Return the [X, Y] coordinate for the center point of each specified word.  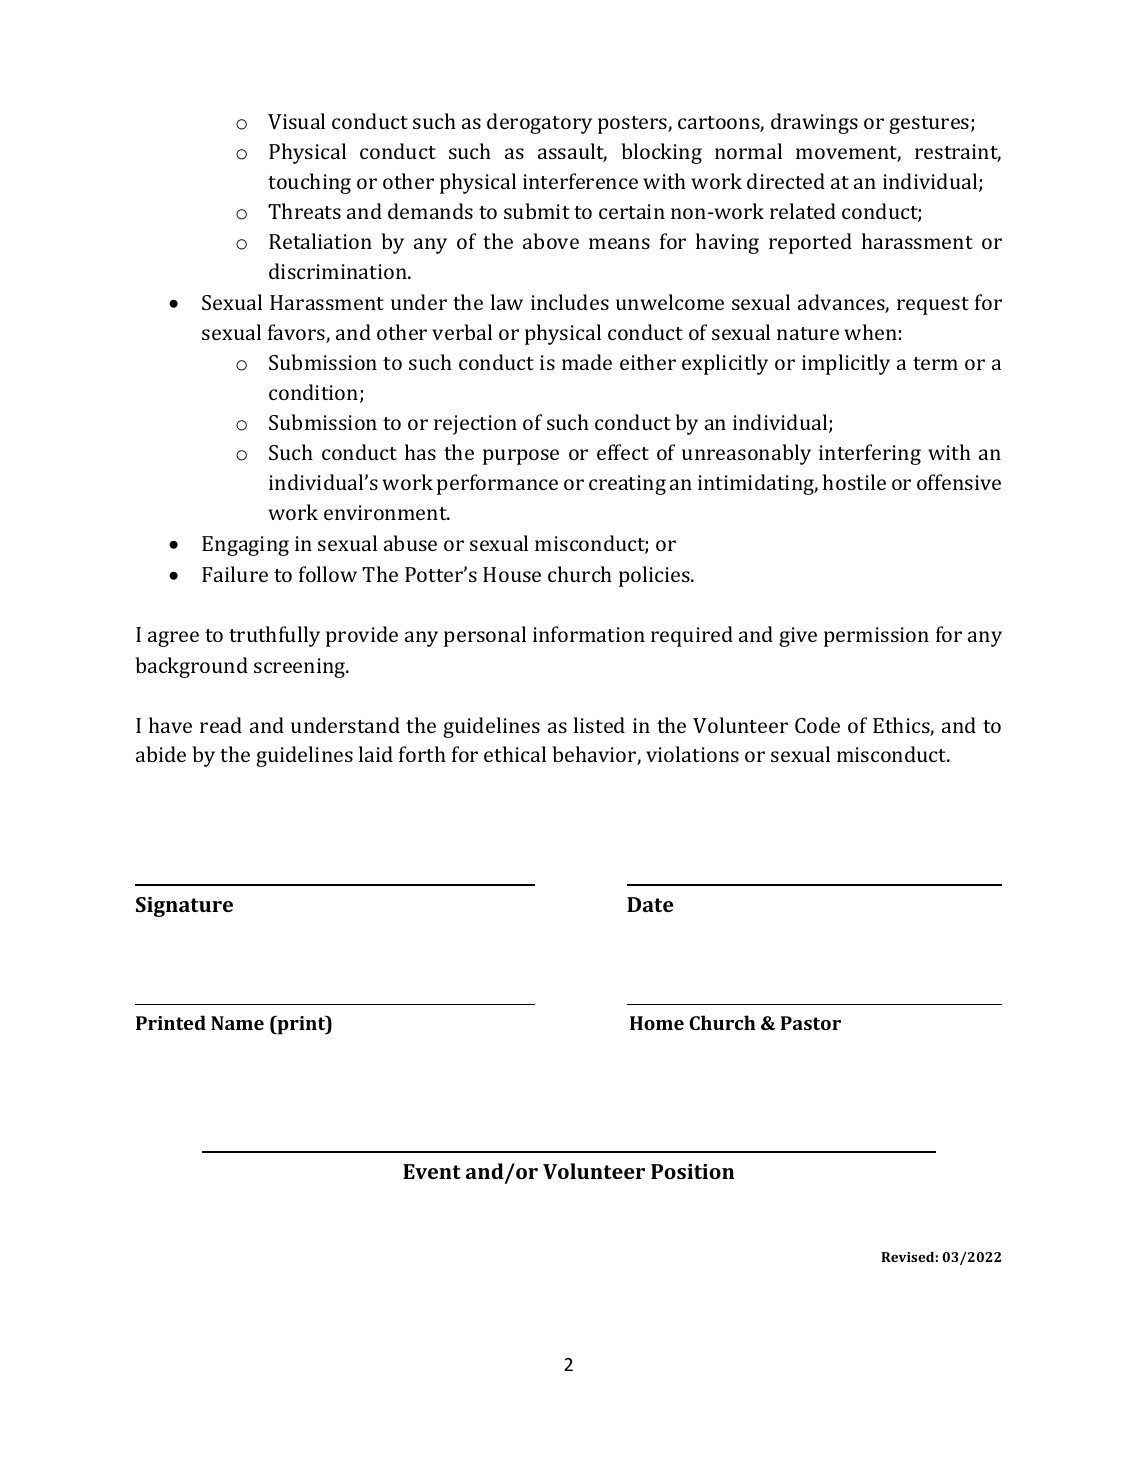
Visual [296, 121]
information [589, 634]
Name [237, 1023]
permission [876, 637]
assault [572, 152]
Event [432, 1171]
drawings [814, 123]
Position [692, 1171]
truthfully [274, 636]
